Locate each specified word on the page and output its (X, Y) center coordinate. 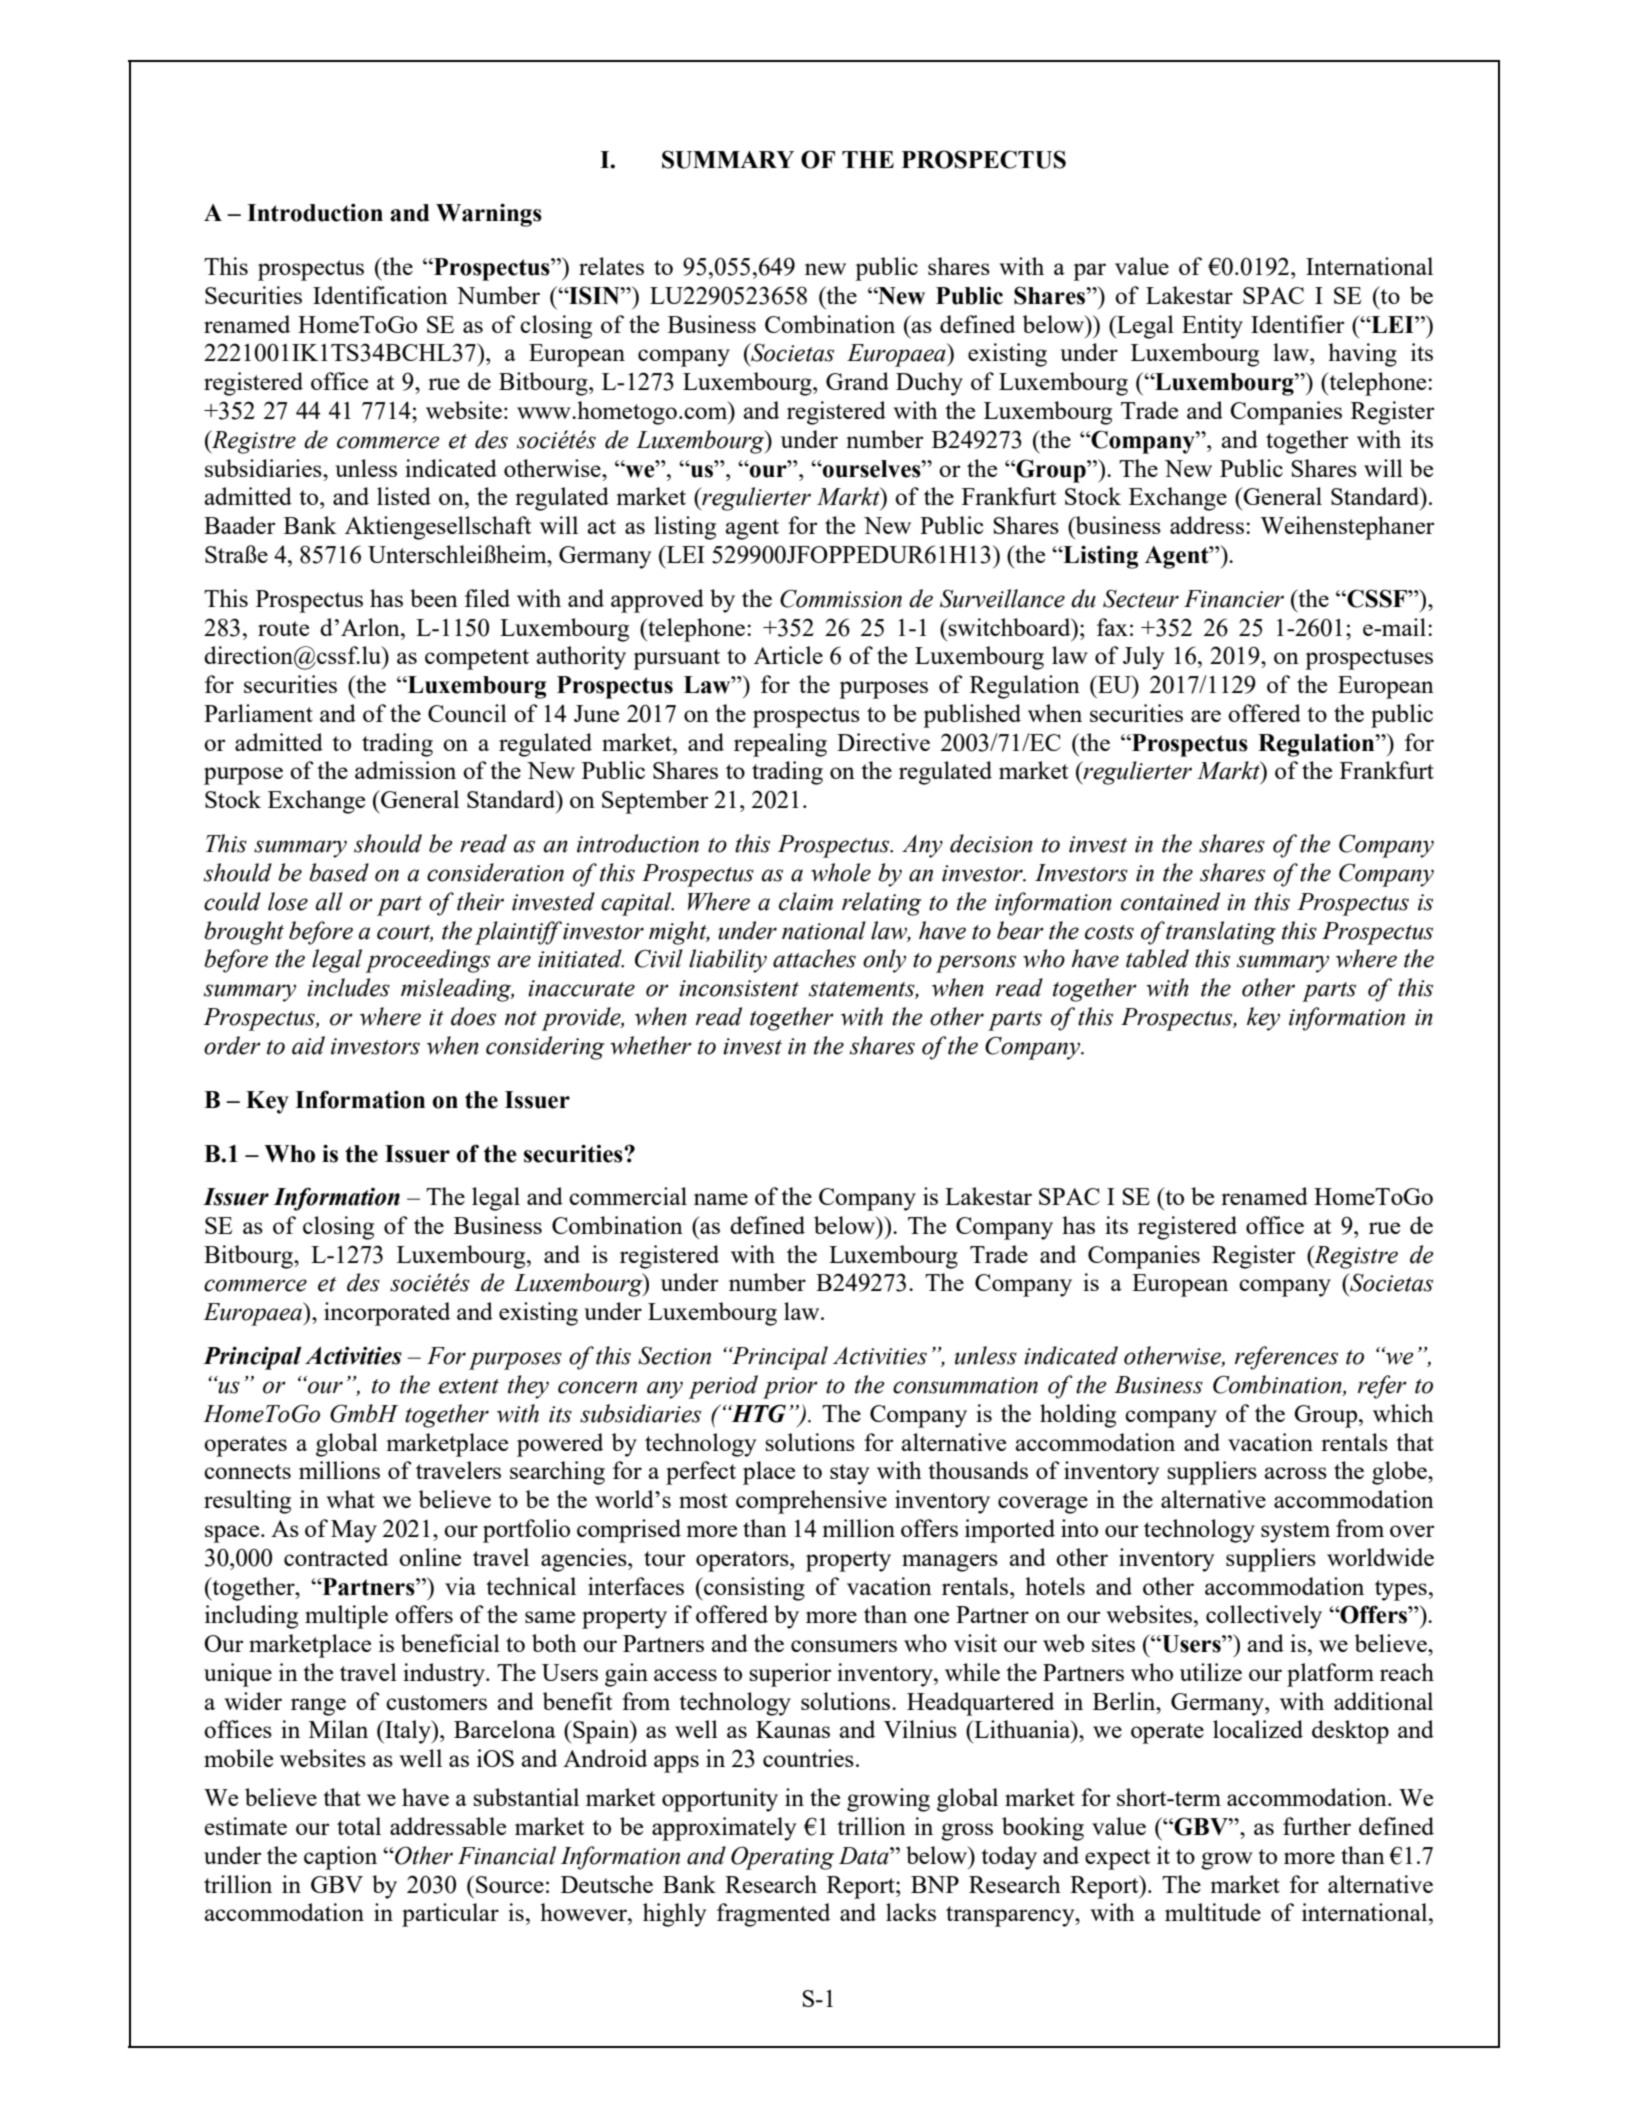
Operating (782, 1858)
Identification (380, 295)
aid (308, 1045)
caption (340, 1858)
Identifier (1297, 324)
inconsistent (739, 988)
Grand (857, 381)
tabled (1157, 958)
